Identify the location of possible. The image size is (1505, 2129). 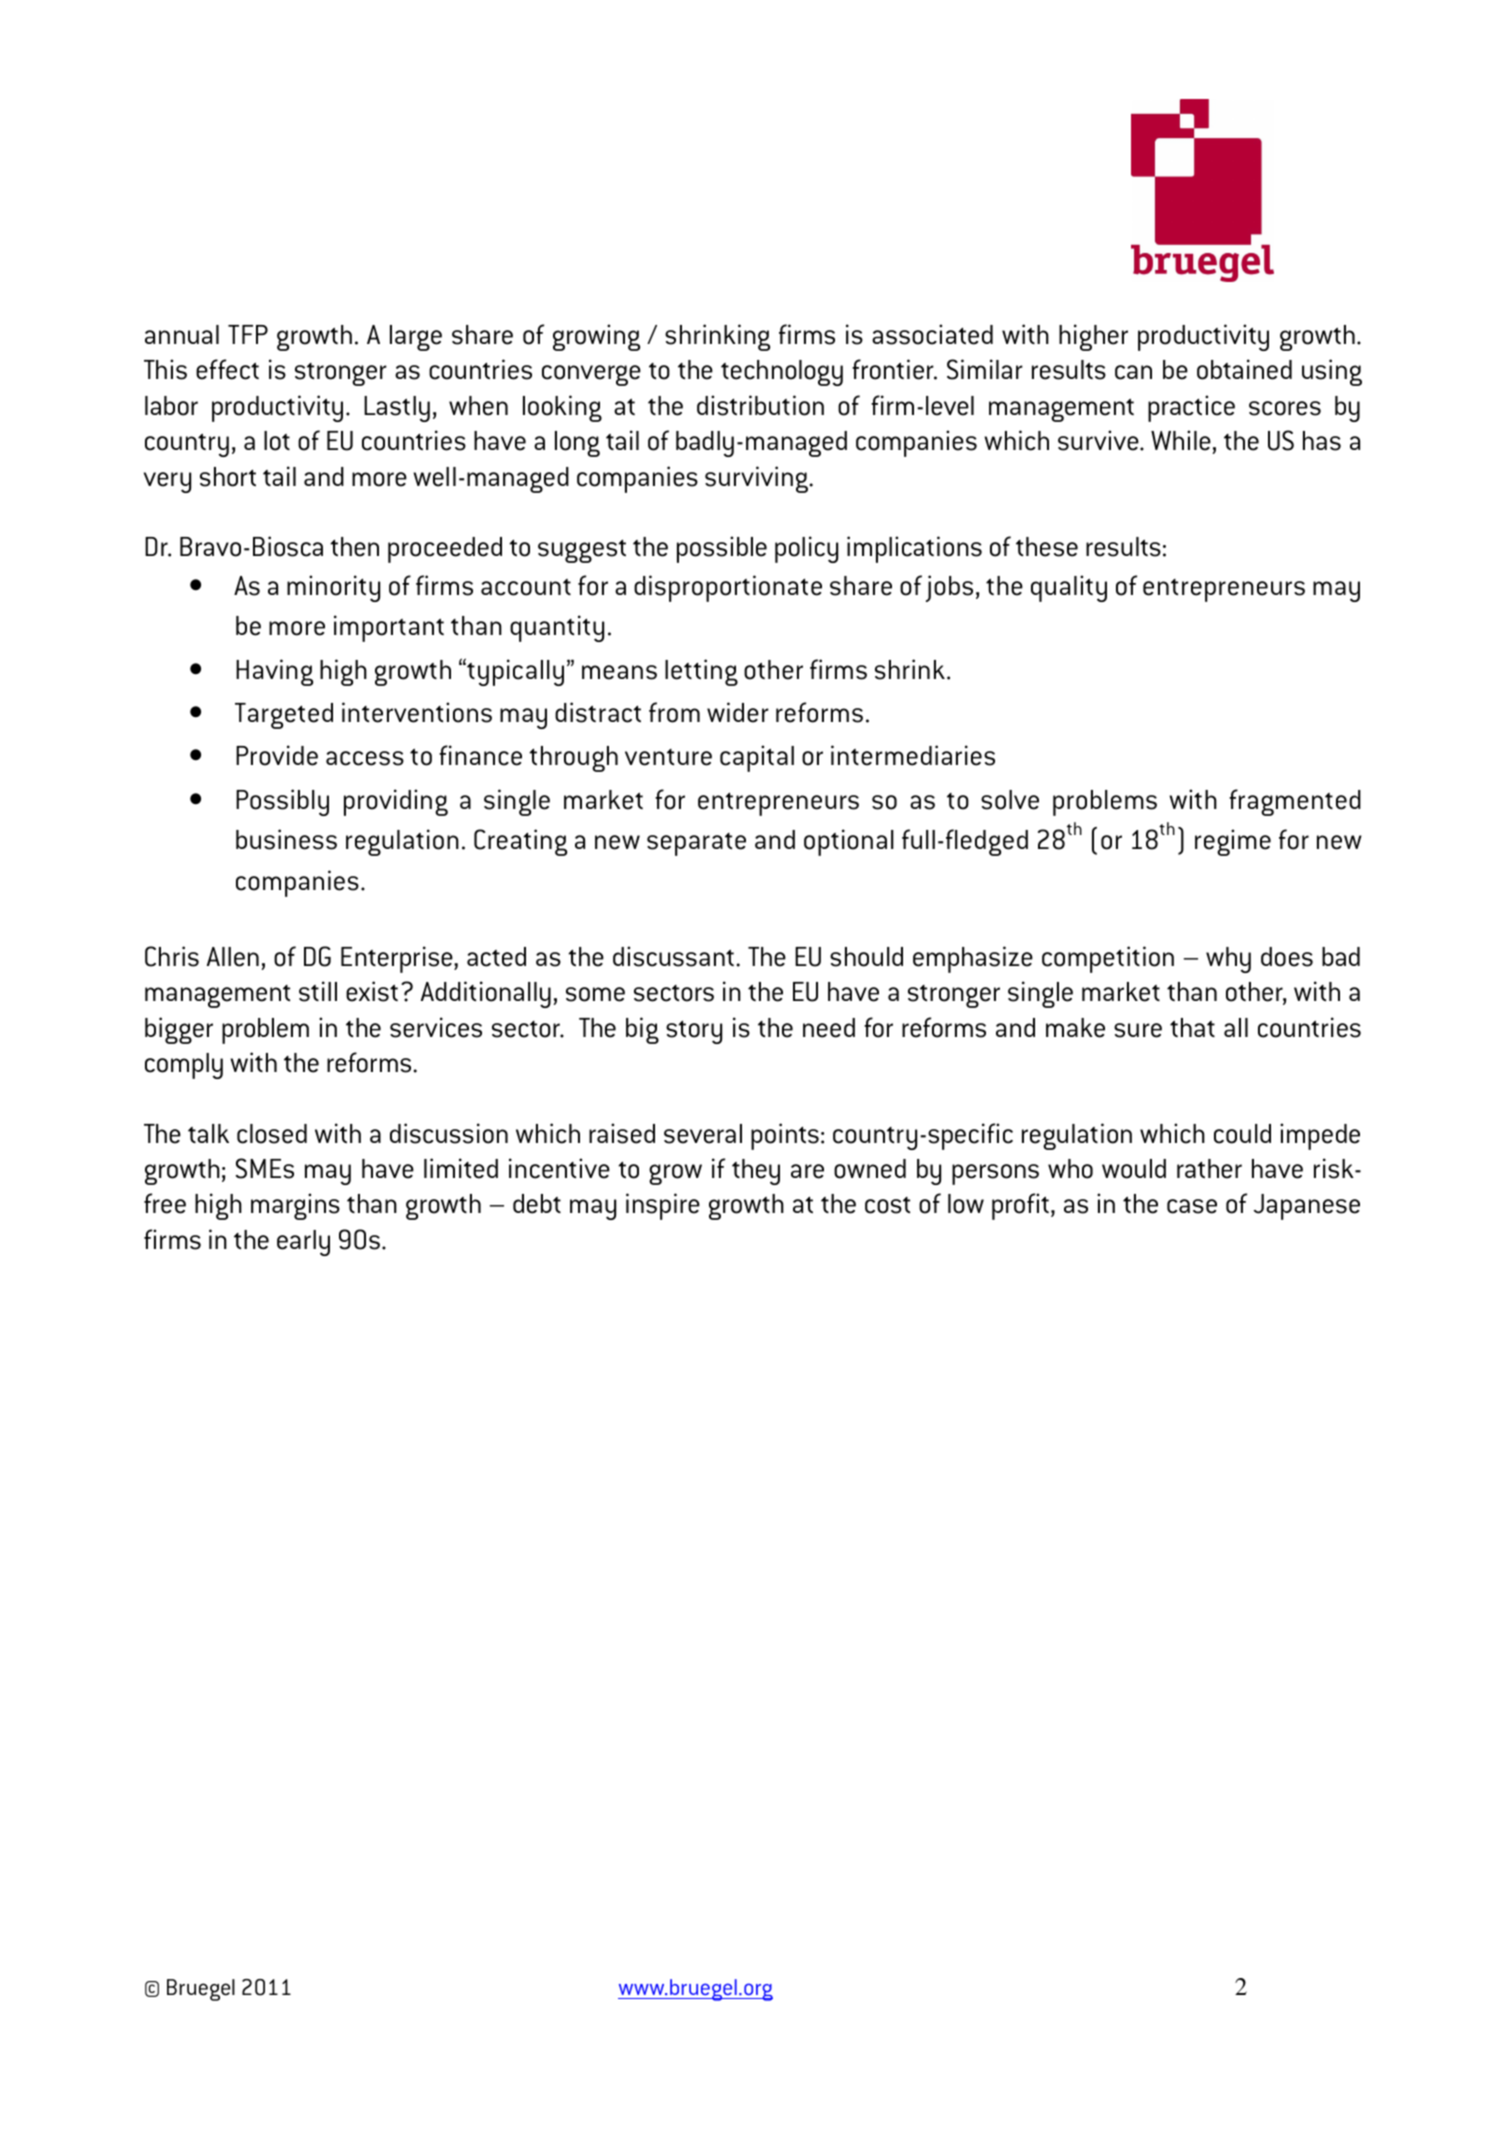
(722, 549).
